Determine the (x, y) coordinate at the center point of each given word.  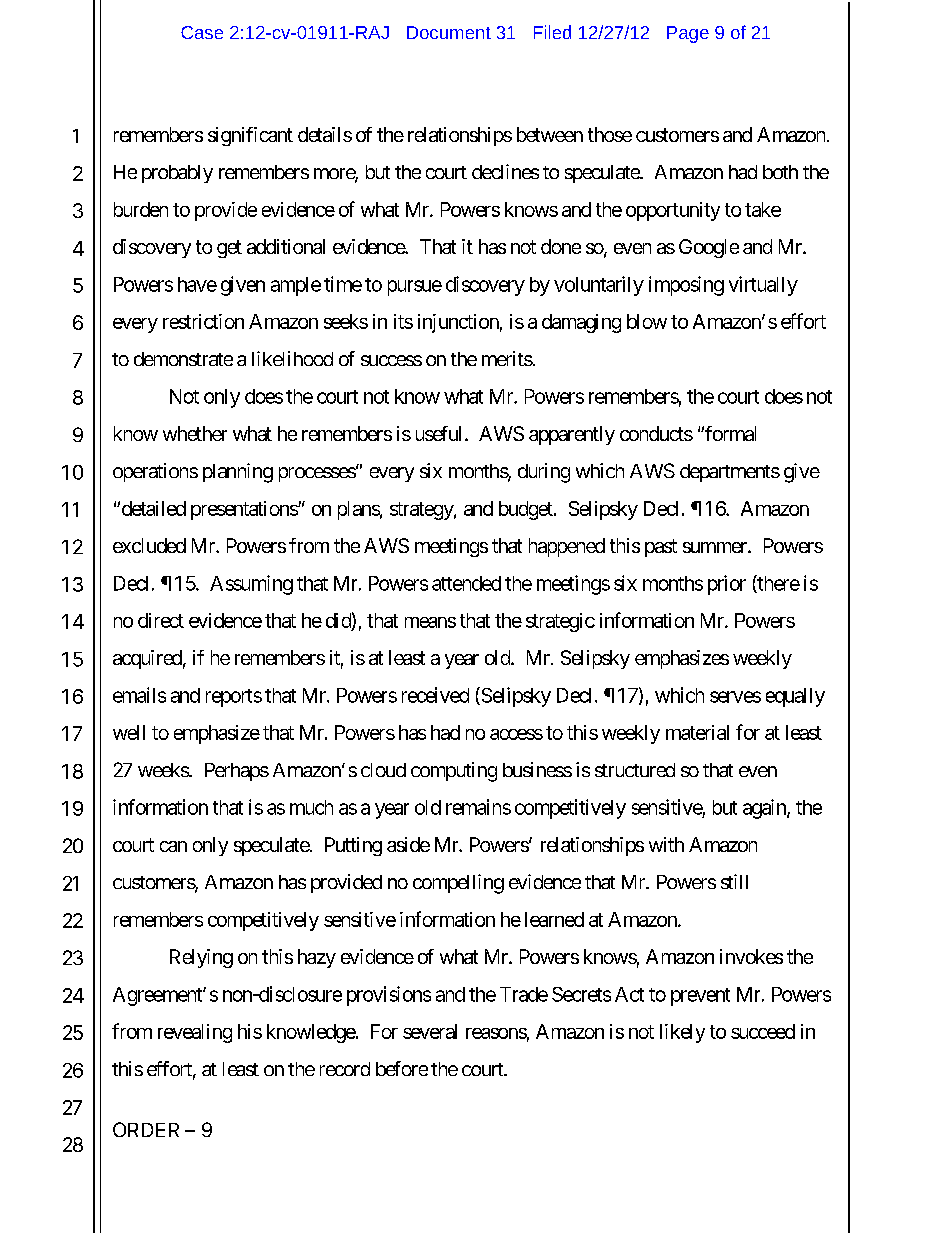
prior (727, 585)
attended (466, 583)
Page (688, 34)
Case (202, 32)
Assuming (251, 585)
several (430, 1031)
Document (449, 32)
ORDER (146, 1129)
